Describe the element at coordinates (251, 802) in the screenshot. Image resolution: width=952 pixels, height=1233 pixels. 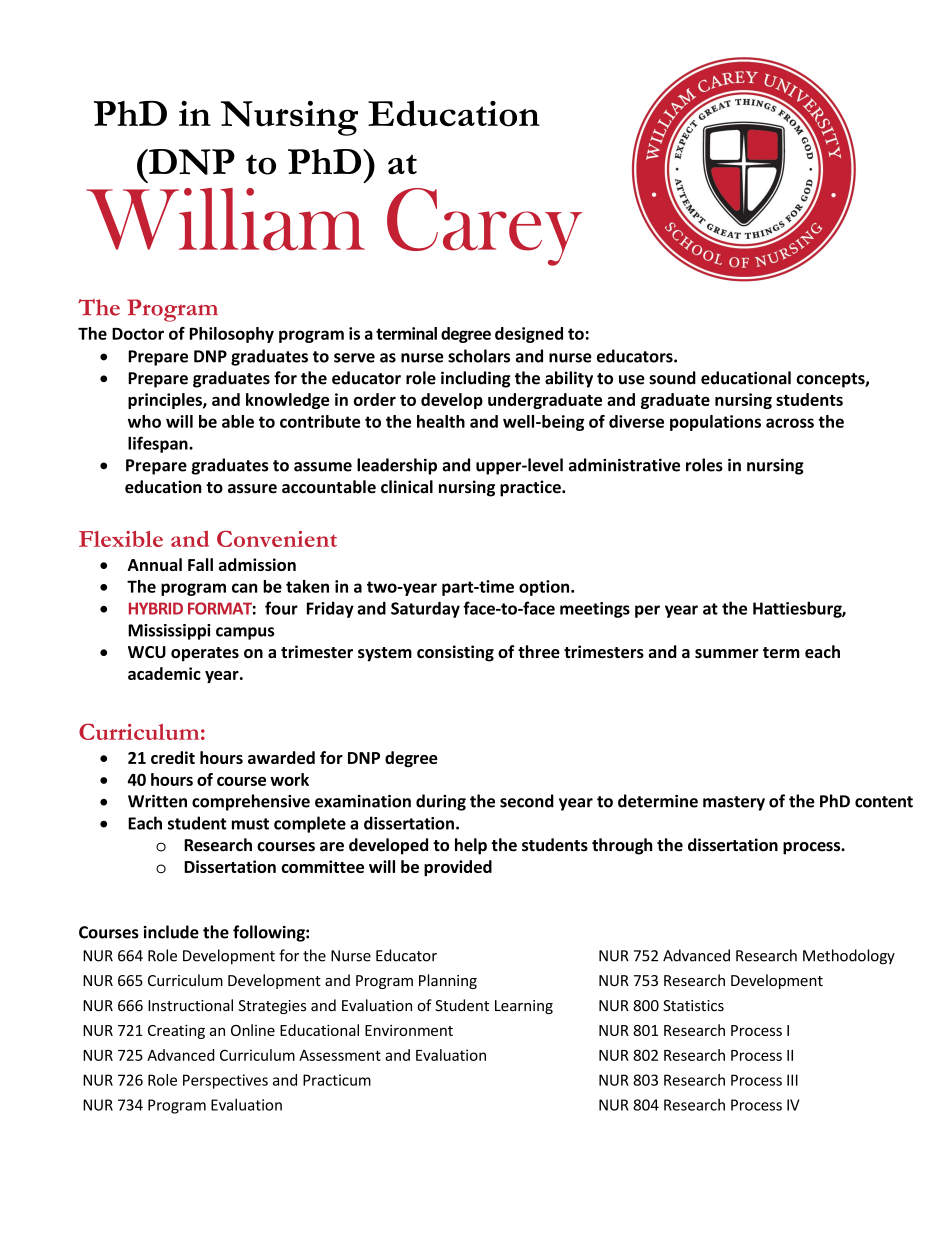
I see `comprehensive` at that location.
